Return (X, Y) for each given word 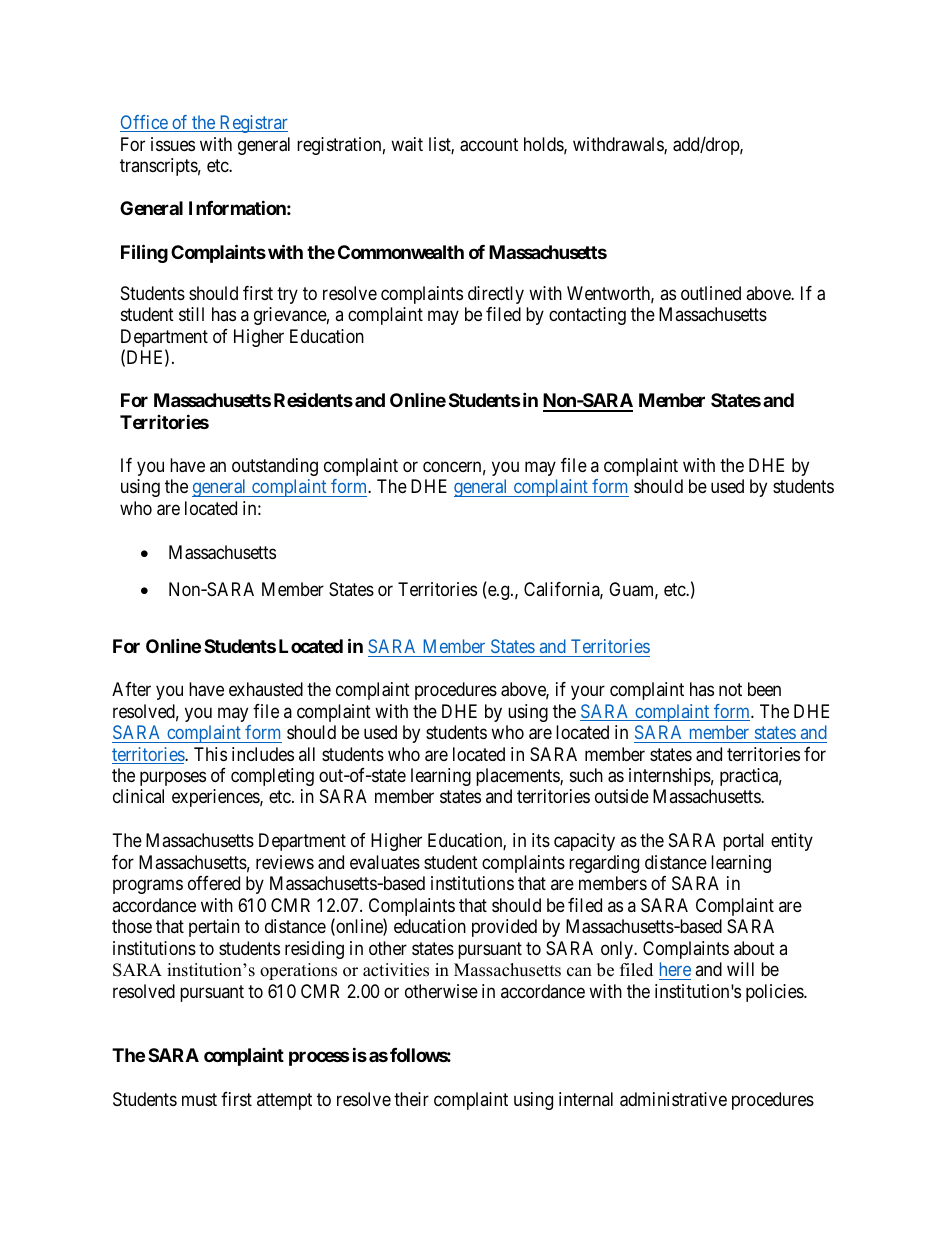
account (489, 145)
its (541, 840)
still (191, 314)
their (411, 1099)
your (588, 692)
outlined (711, 293)
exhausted (266, 689)
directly (496, 295)
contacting (587, 316)
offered (214, 883)
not (730, 689)
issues (173, 144)
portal (743, 842)
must (199, 1099)
